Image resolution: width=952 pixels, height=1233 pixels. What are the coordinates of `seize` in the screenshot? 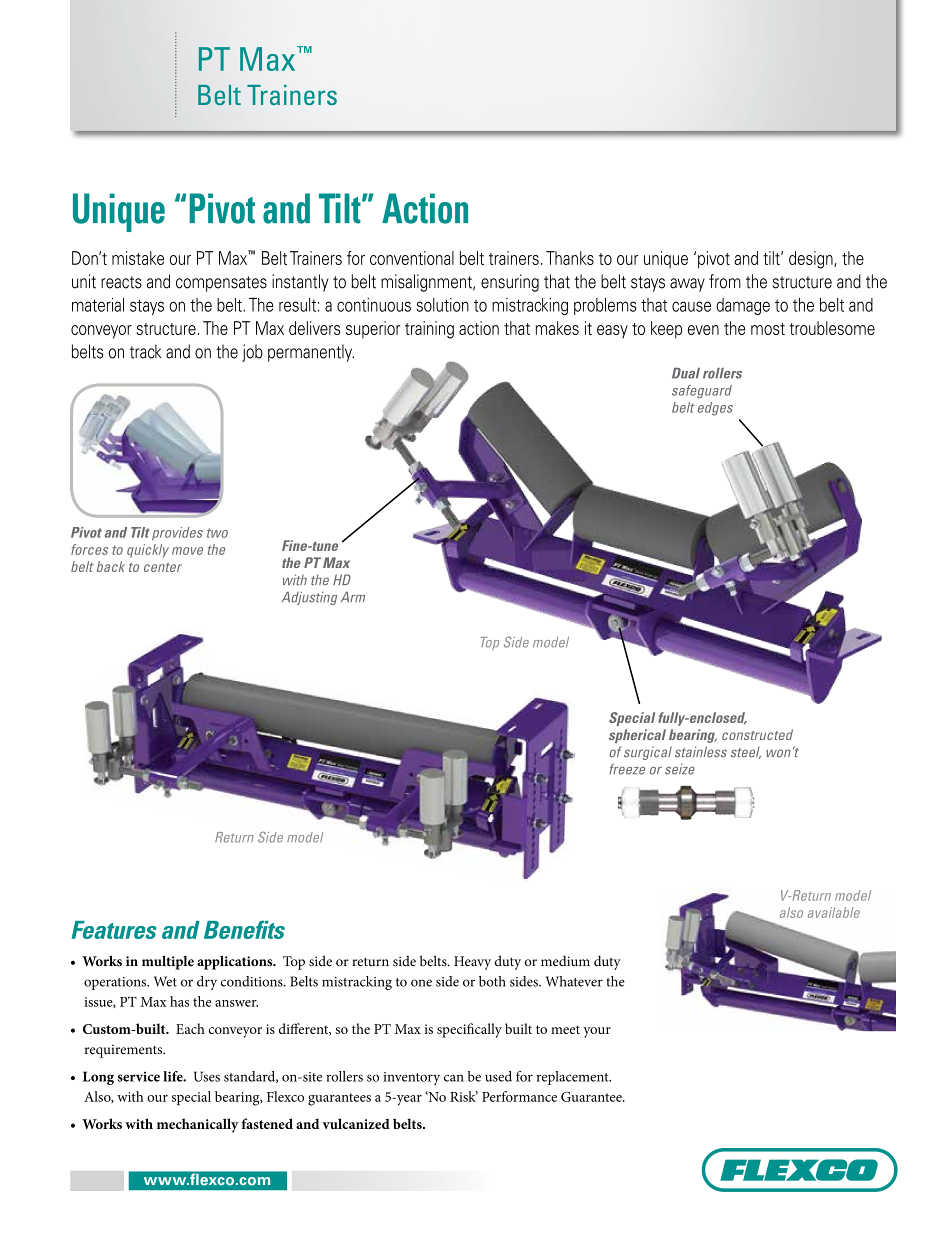 It's located at (680, 769).
